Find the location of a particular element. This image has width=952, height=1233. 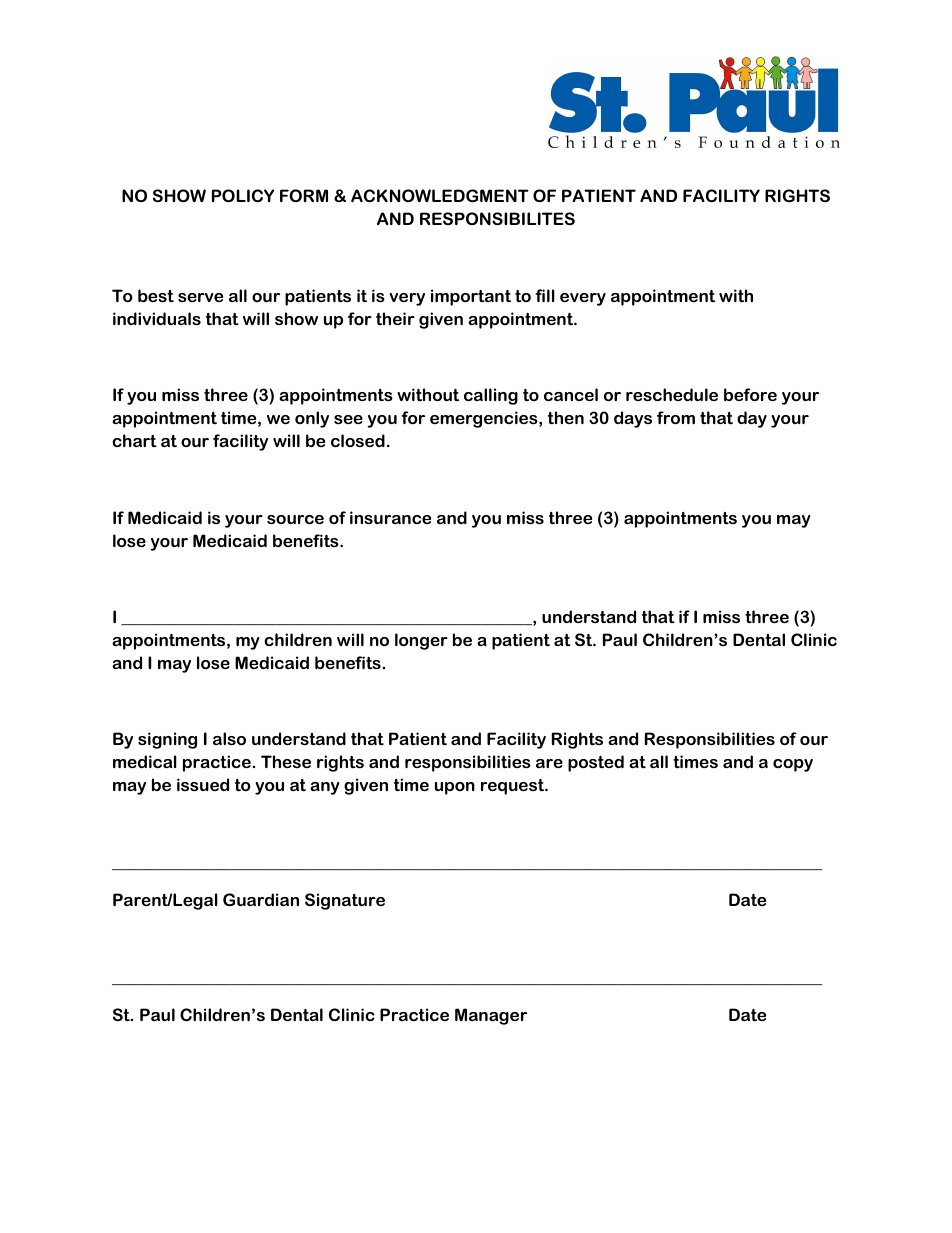

ACKNOWLEDGMENT is located at coordinates (440, 195).
